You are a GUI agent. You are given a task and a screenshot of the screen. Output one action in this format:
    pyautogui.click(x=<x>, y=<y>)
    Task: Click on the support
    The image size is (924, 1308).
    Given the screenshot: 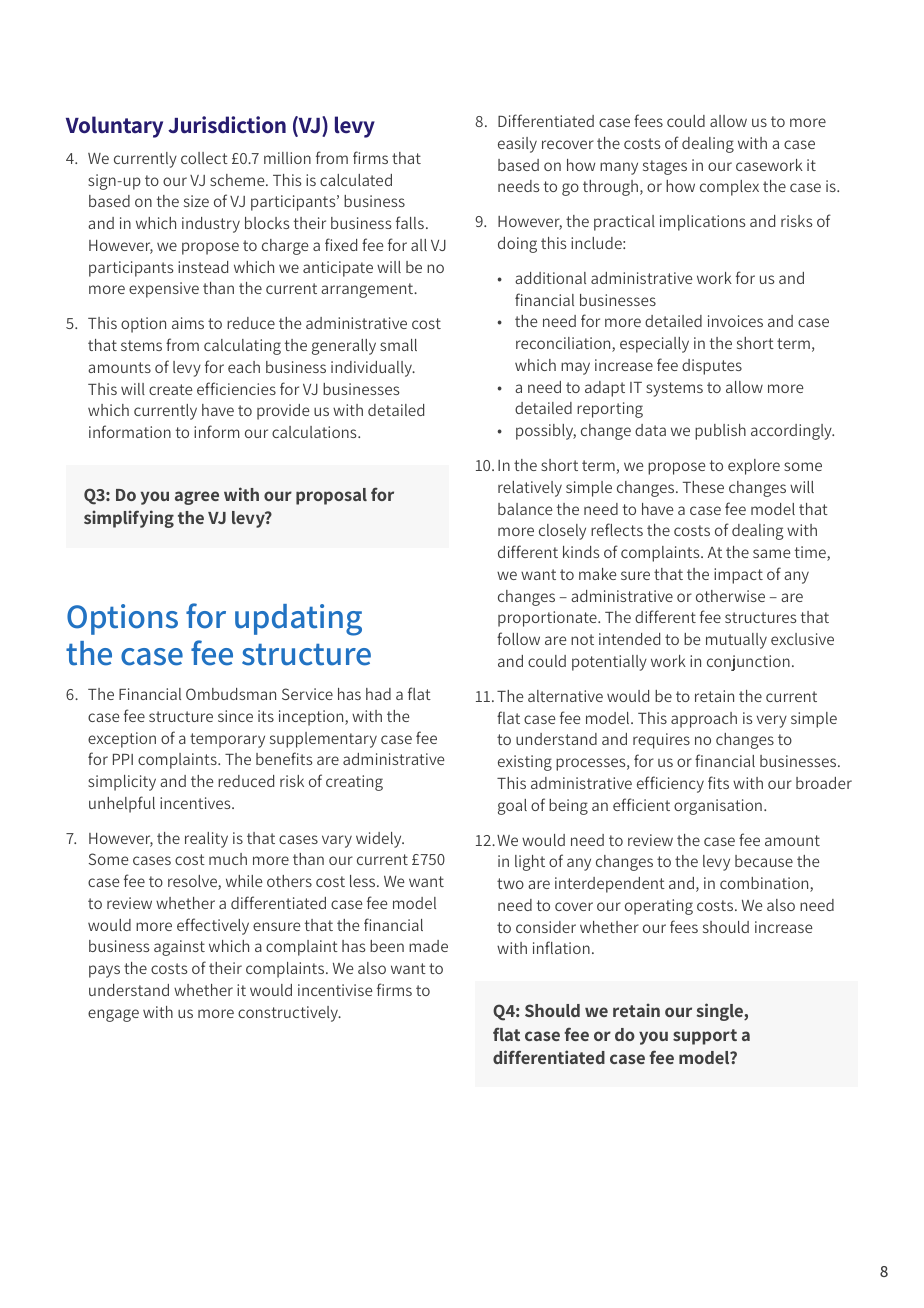 What is the action you would take?
    pyautogui.click(x=705, y=1037)
